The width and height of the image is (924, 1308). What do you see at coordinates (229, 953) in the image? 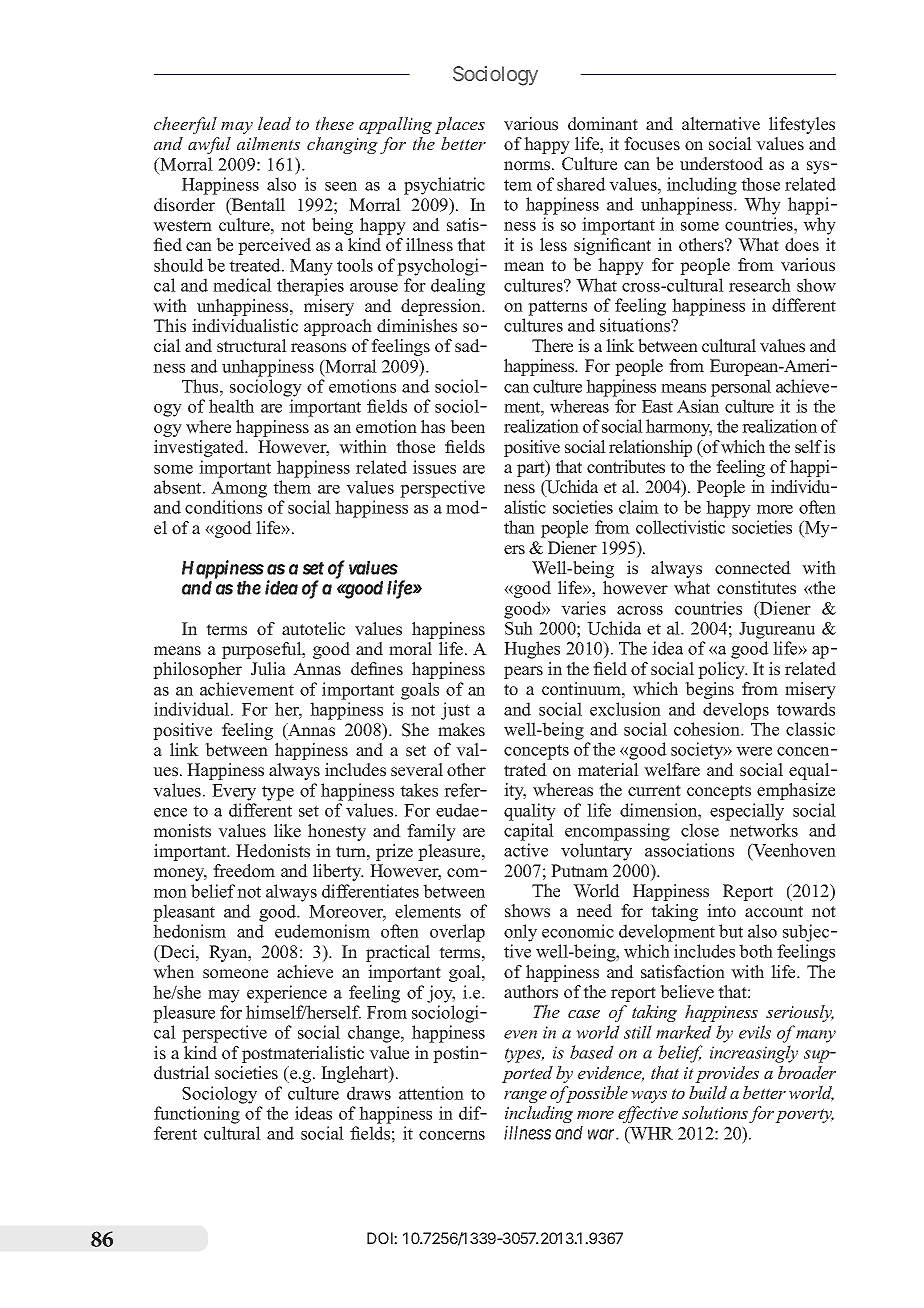
I see `Ryan` at bounding box center [229, 953].
